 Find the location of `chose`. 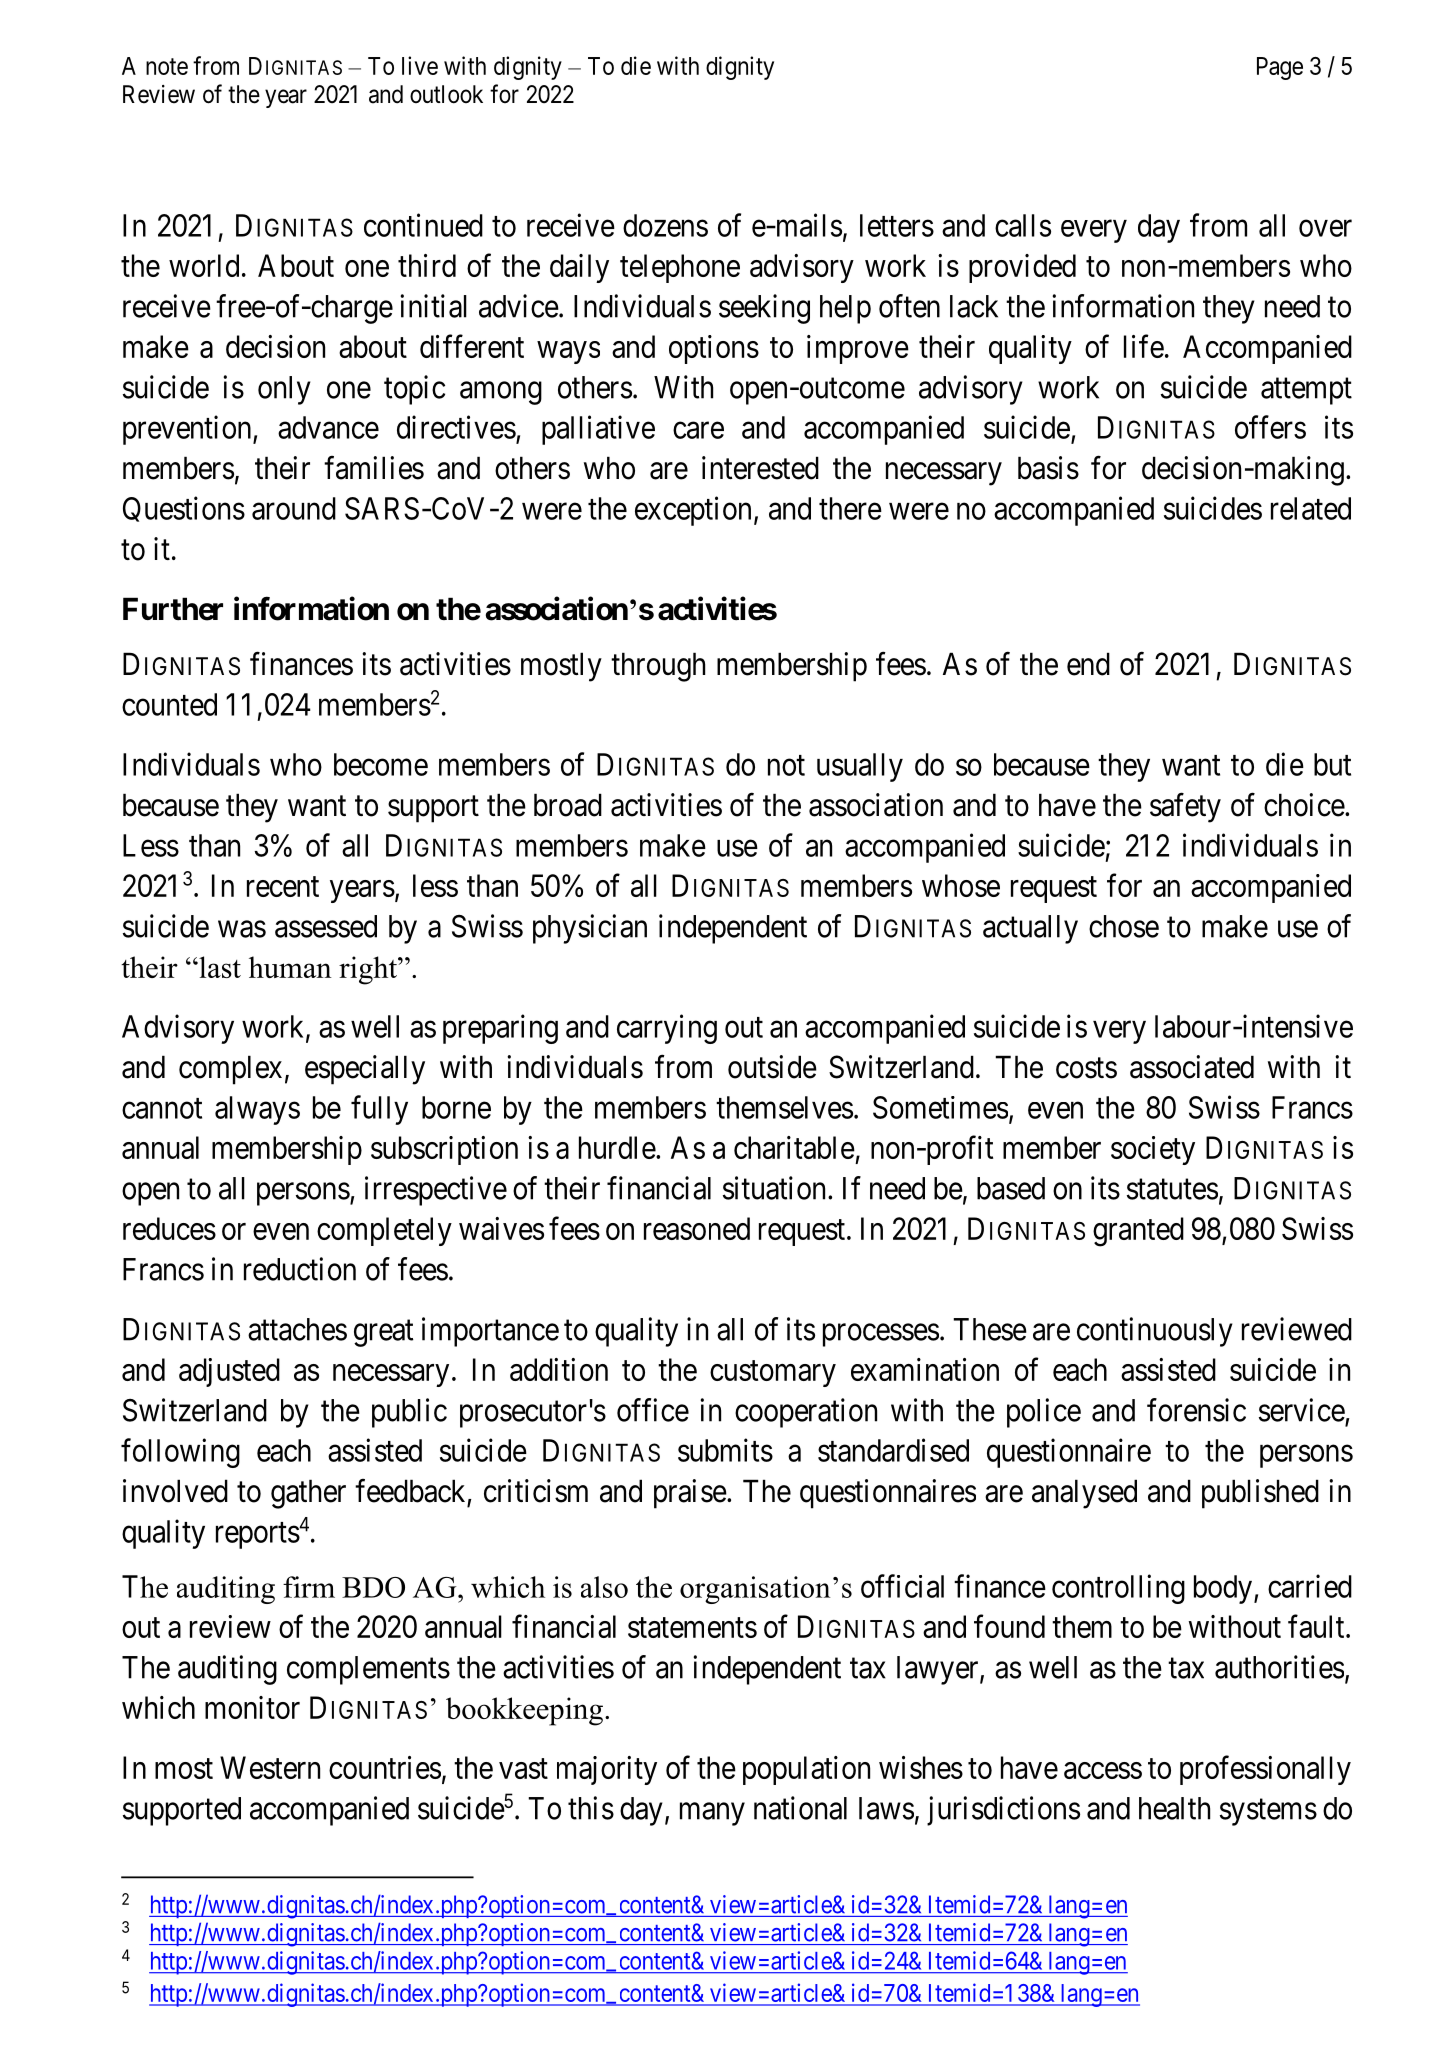

chose is located at coordinates (1124, 926).
